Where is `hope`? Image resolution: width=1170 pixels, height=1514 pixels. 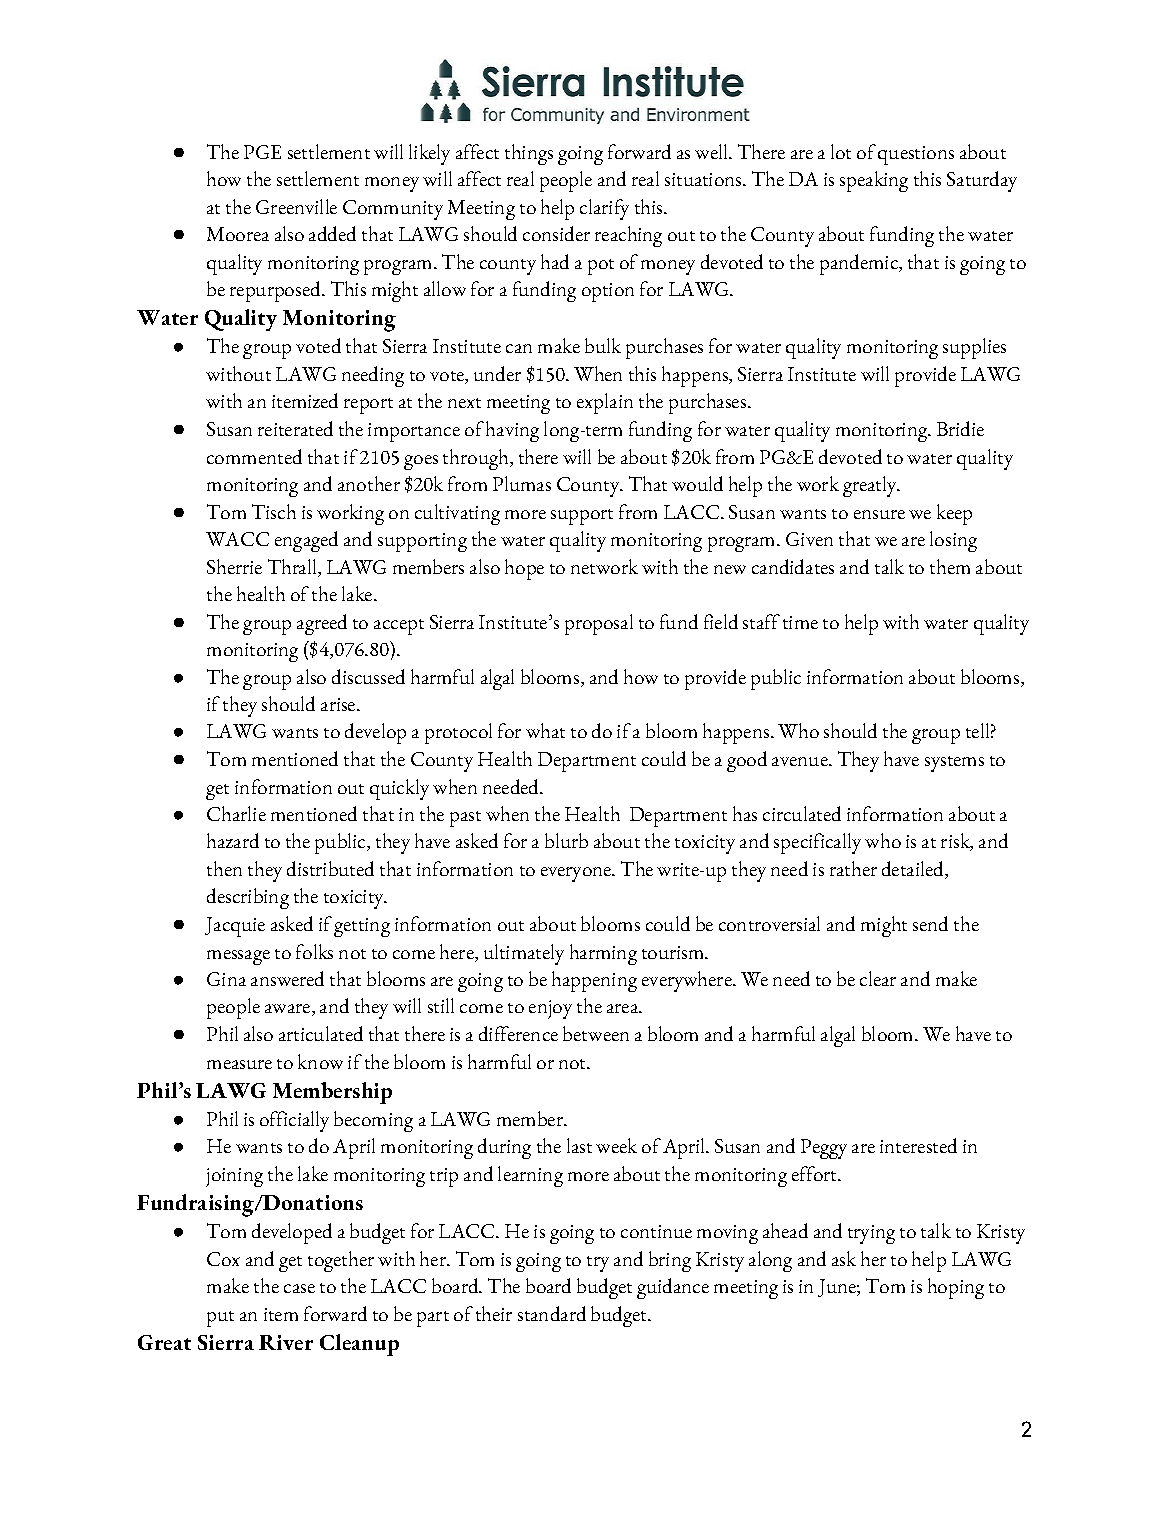
hope is located at coordinates (524, 569).
